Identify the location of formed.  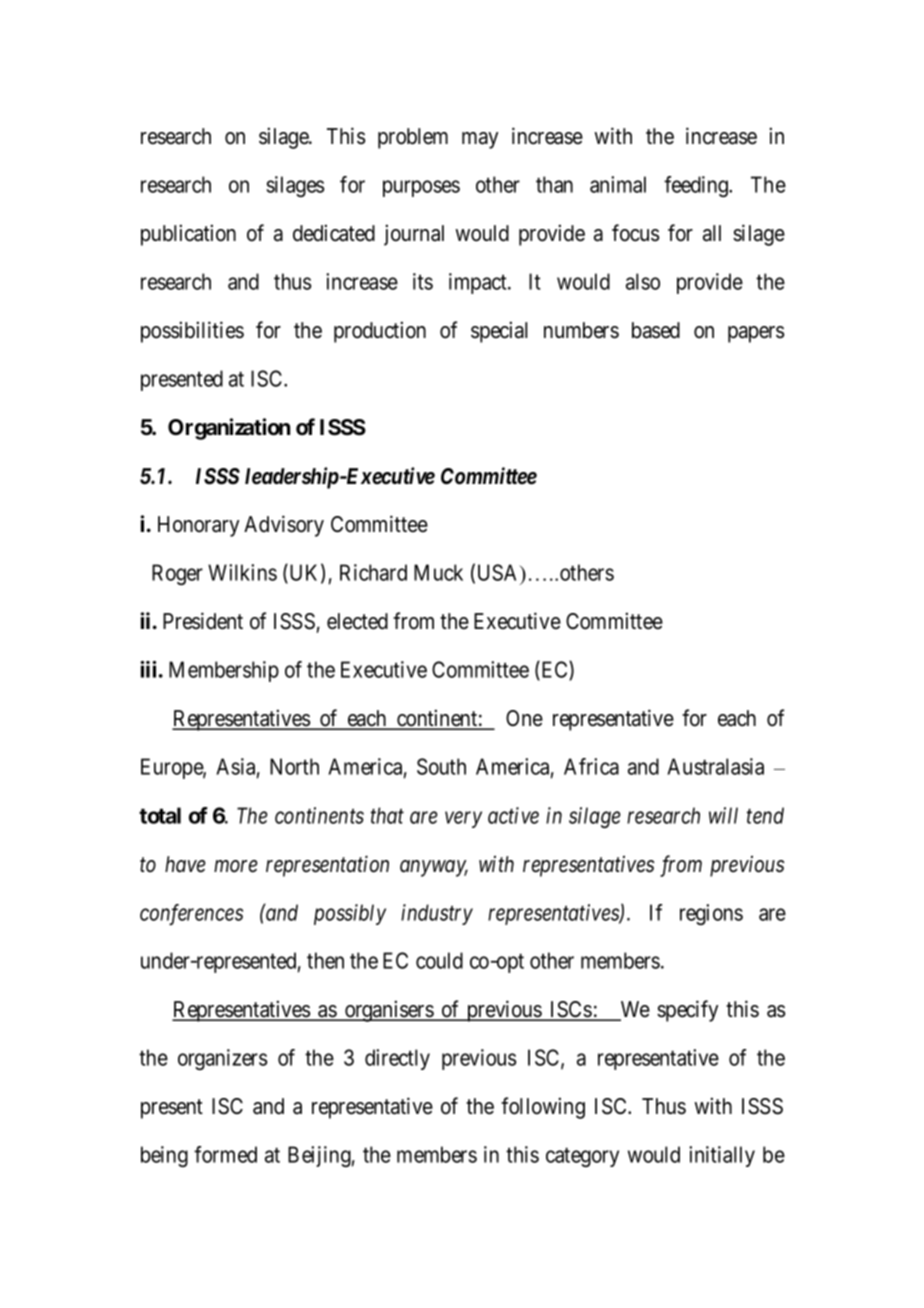
(225, 1154).
